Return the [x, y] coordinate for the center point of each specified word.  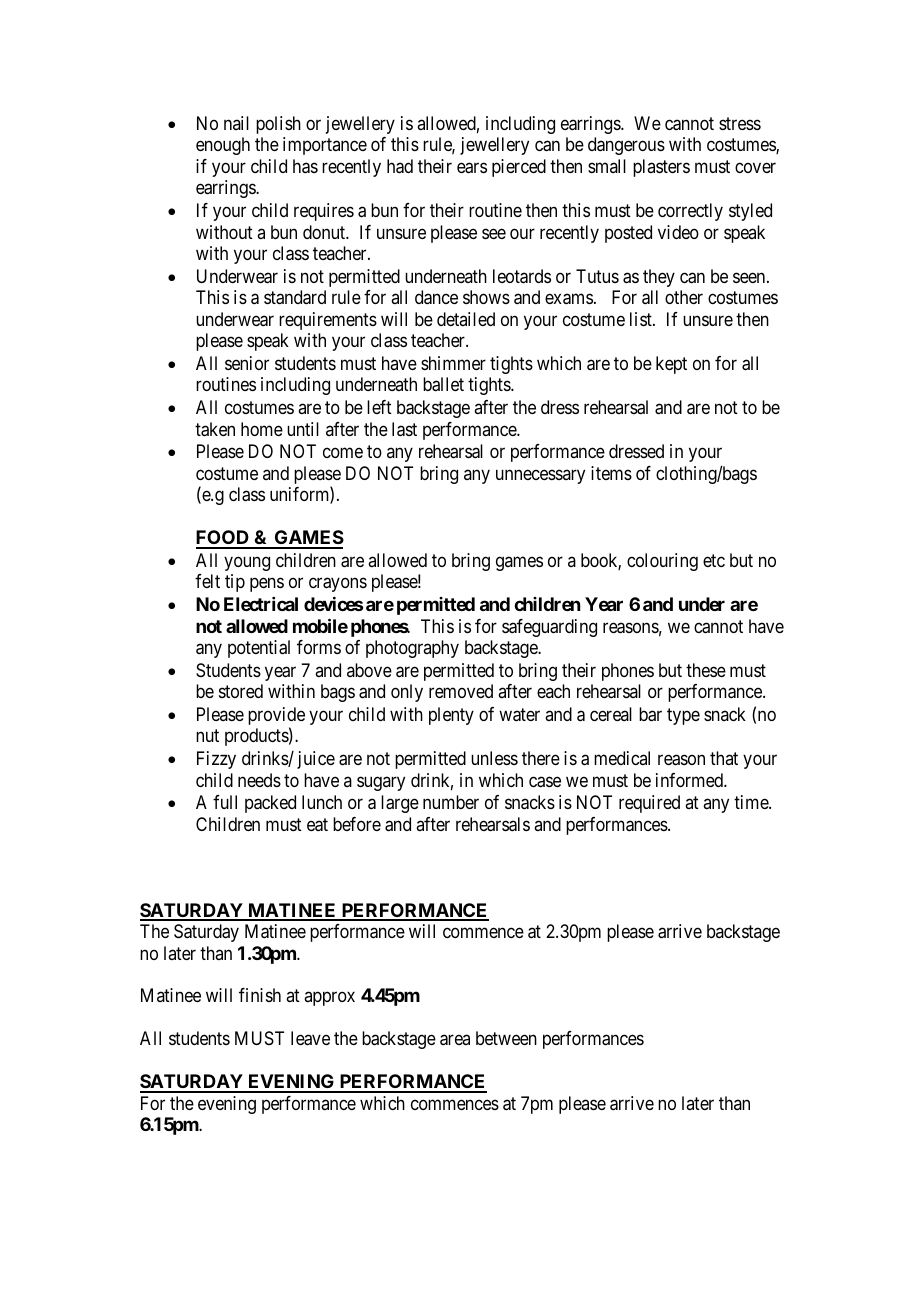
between [506, 1038]
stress [740, 123]
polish [278, 125]
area [455, 1040]
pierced [519, 168]
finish [260, 995]
